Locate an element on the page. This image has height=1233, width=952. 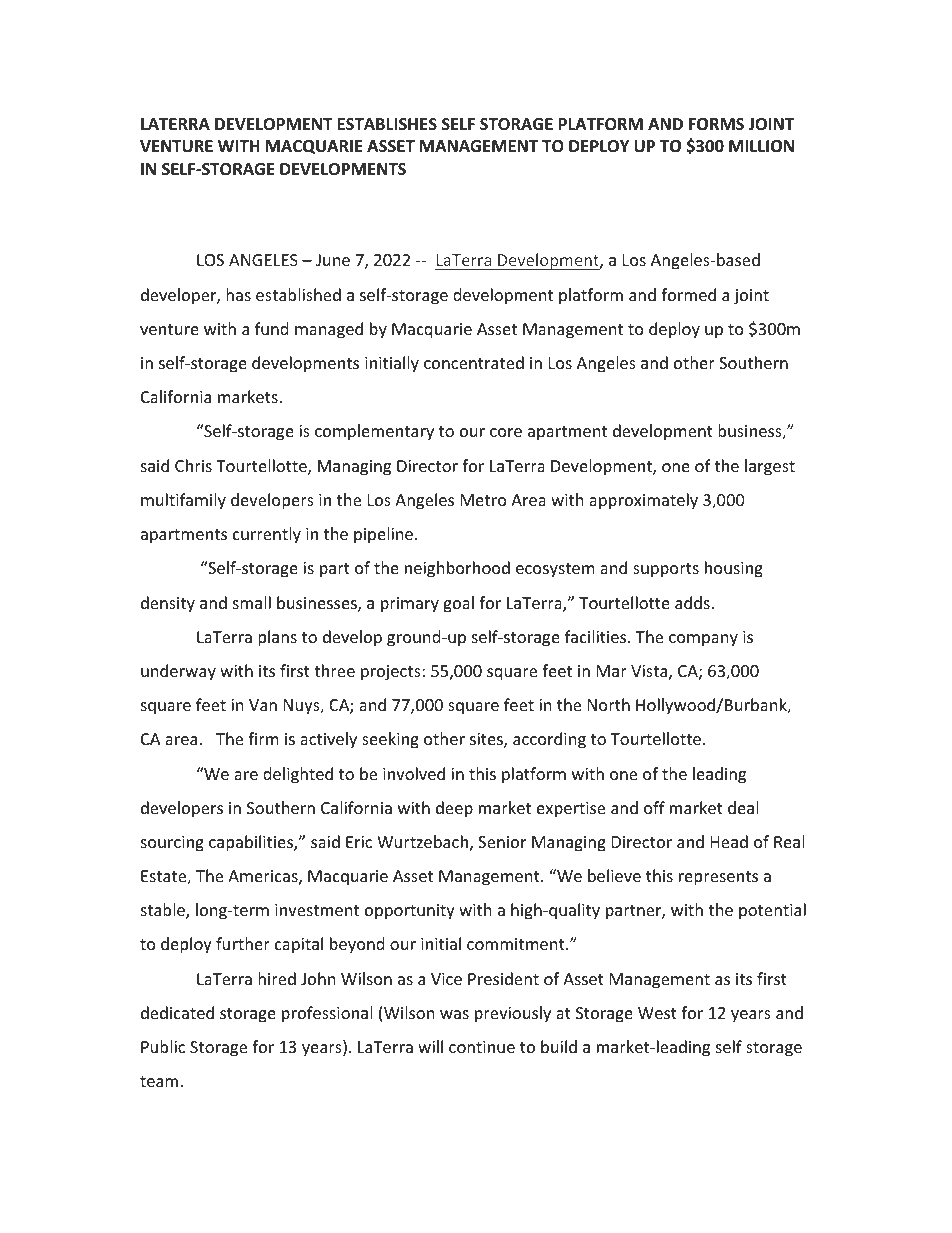
ESTABLISHES is located at coordinates (387, 124).
